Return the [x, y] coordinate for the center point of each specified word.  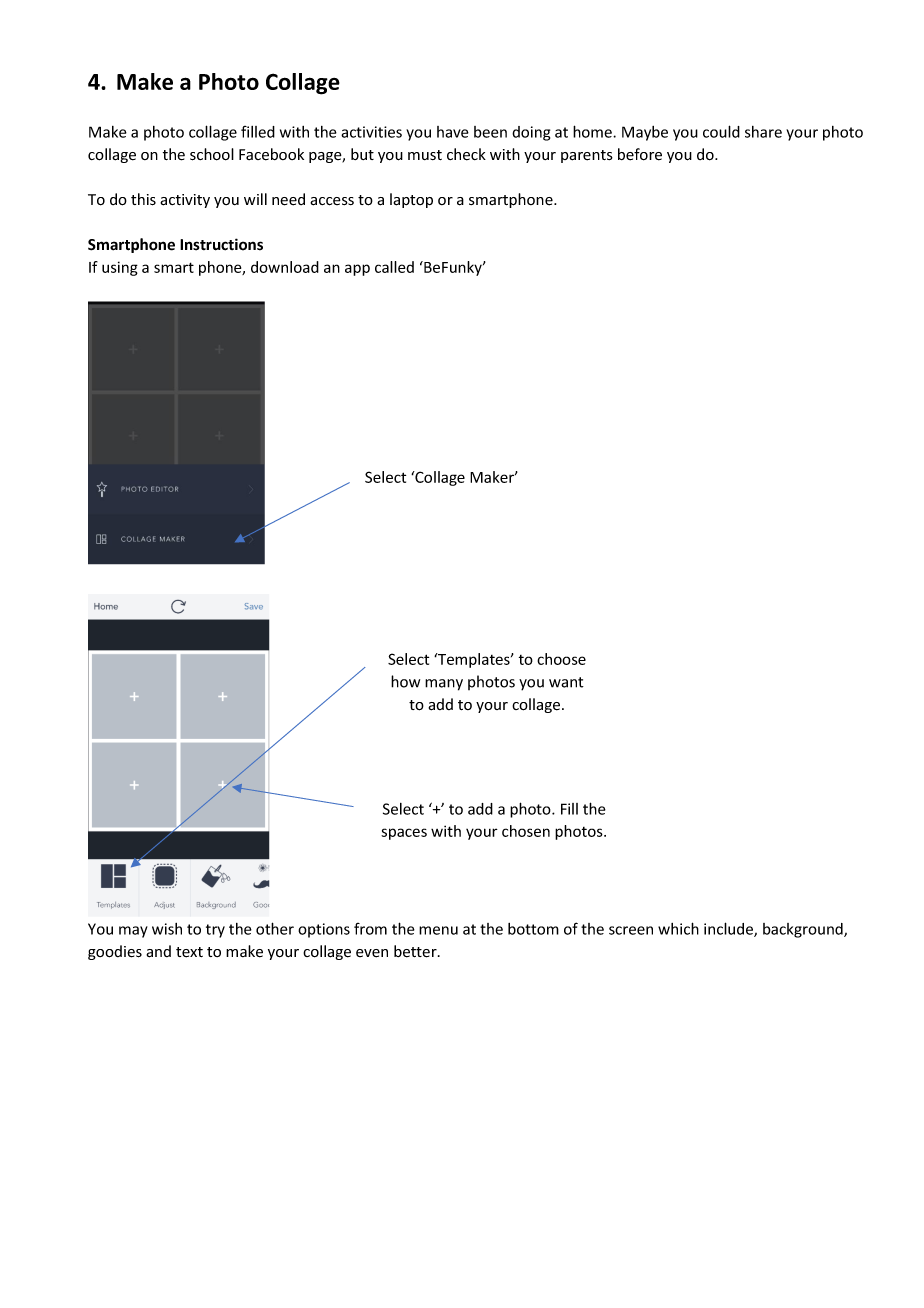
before [640, 154]
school [212, 154]
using [120, 268]
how [405, 681]
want [566, 682]
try [215, 931]
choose [561, 659]
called [394, 267]
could [721, 131]
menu [438, 930]
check [466, 154]
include [729, 929]
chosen [526, 831]
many [444, 685]
